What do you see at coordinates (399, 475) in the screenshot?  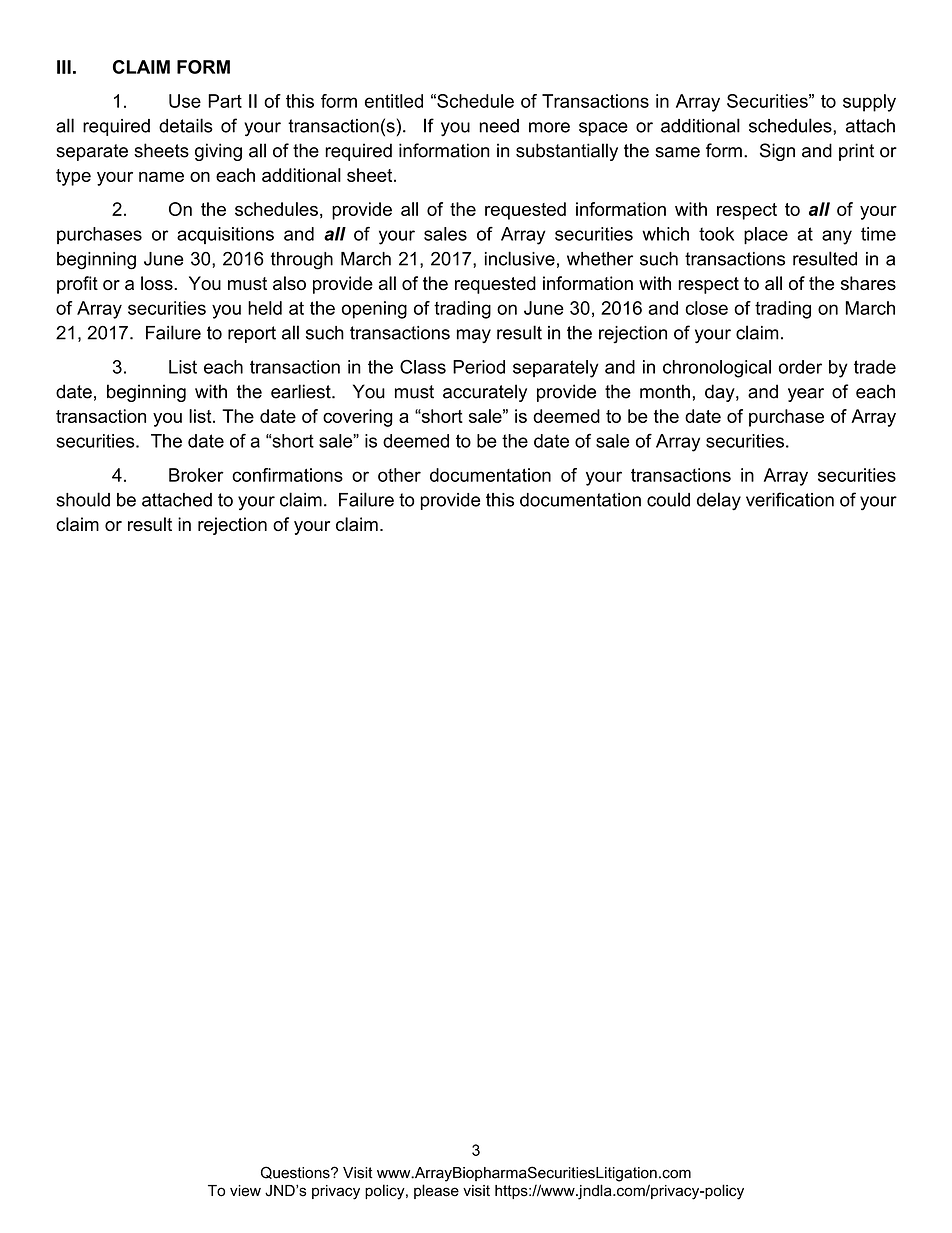 I see `other` at bounding box center [399, 475].
